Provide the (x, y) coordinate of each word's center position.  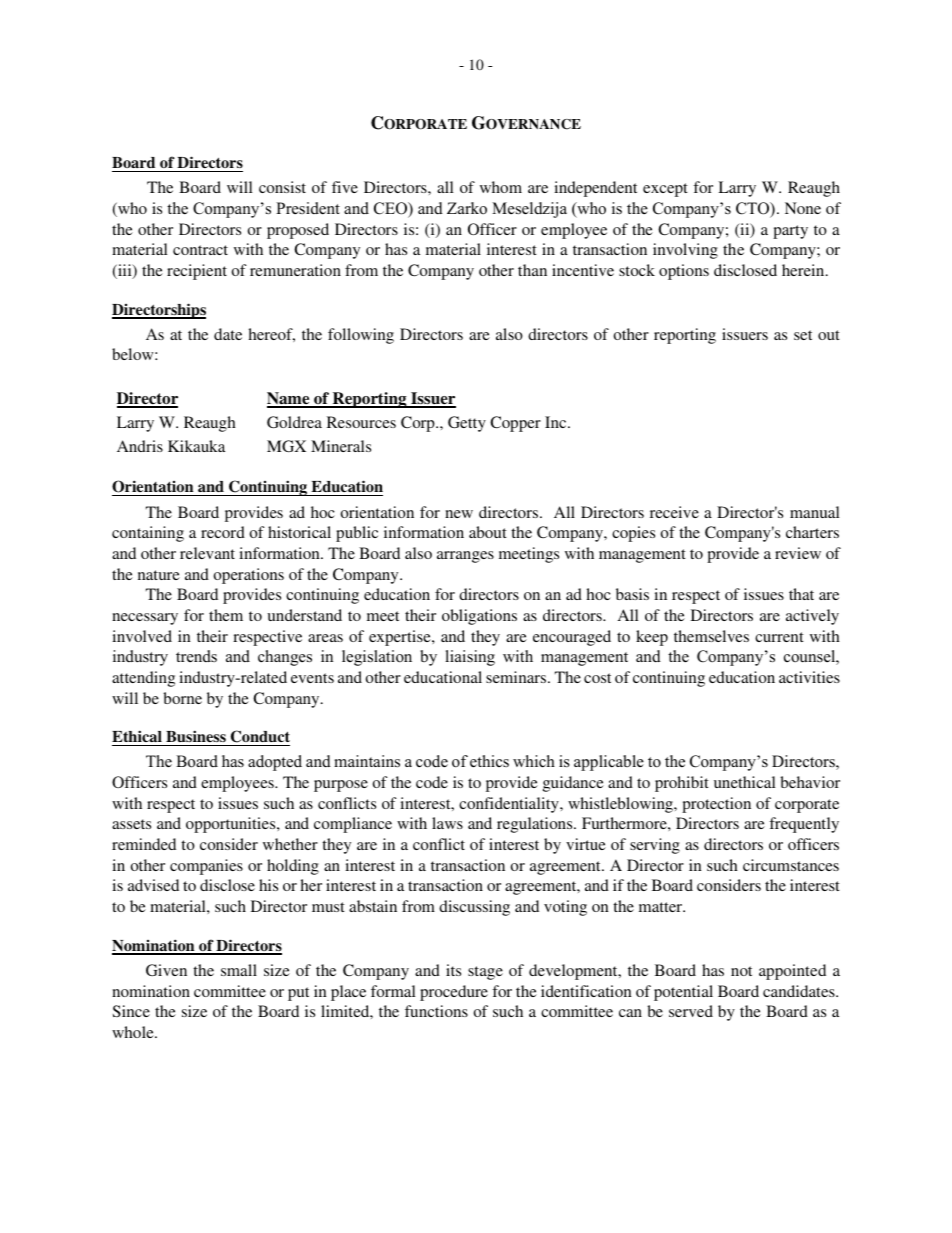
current (779, 637)
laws (447, 823)
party (790, 232)
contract (200, 250)
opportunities (232, 825)
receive (674, 512)
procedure (454, 993)
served (691, 1011)
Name (289, 399)
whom (501, 187)
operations (249, 576)
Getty (467, 424)
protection (716, 805)
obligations (479, 617)
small (239, 970)
